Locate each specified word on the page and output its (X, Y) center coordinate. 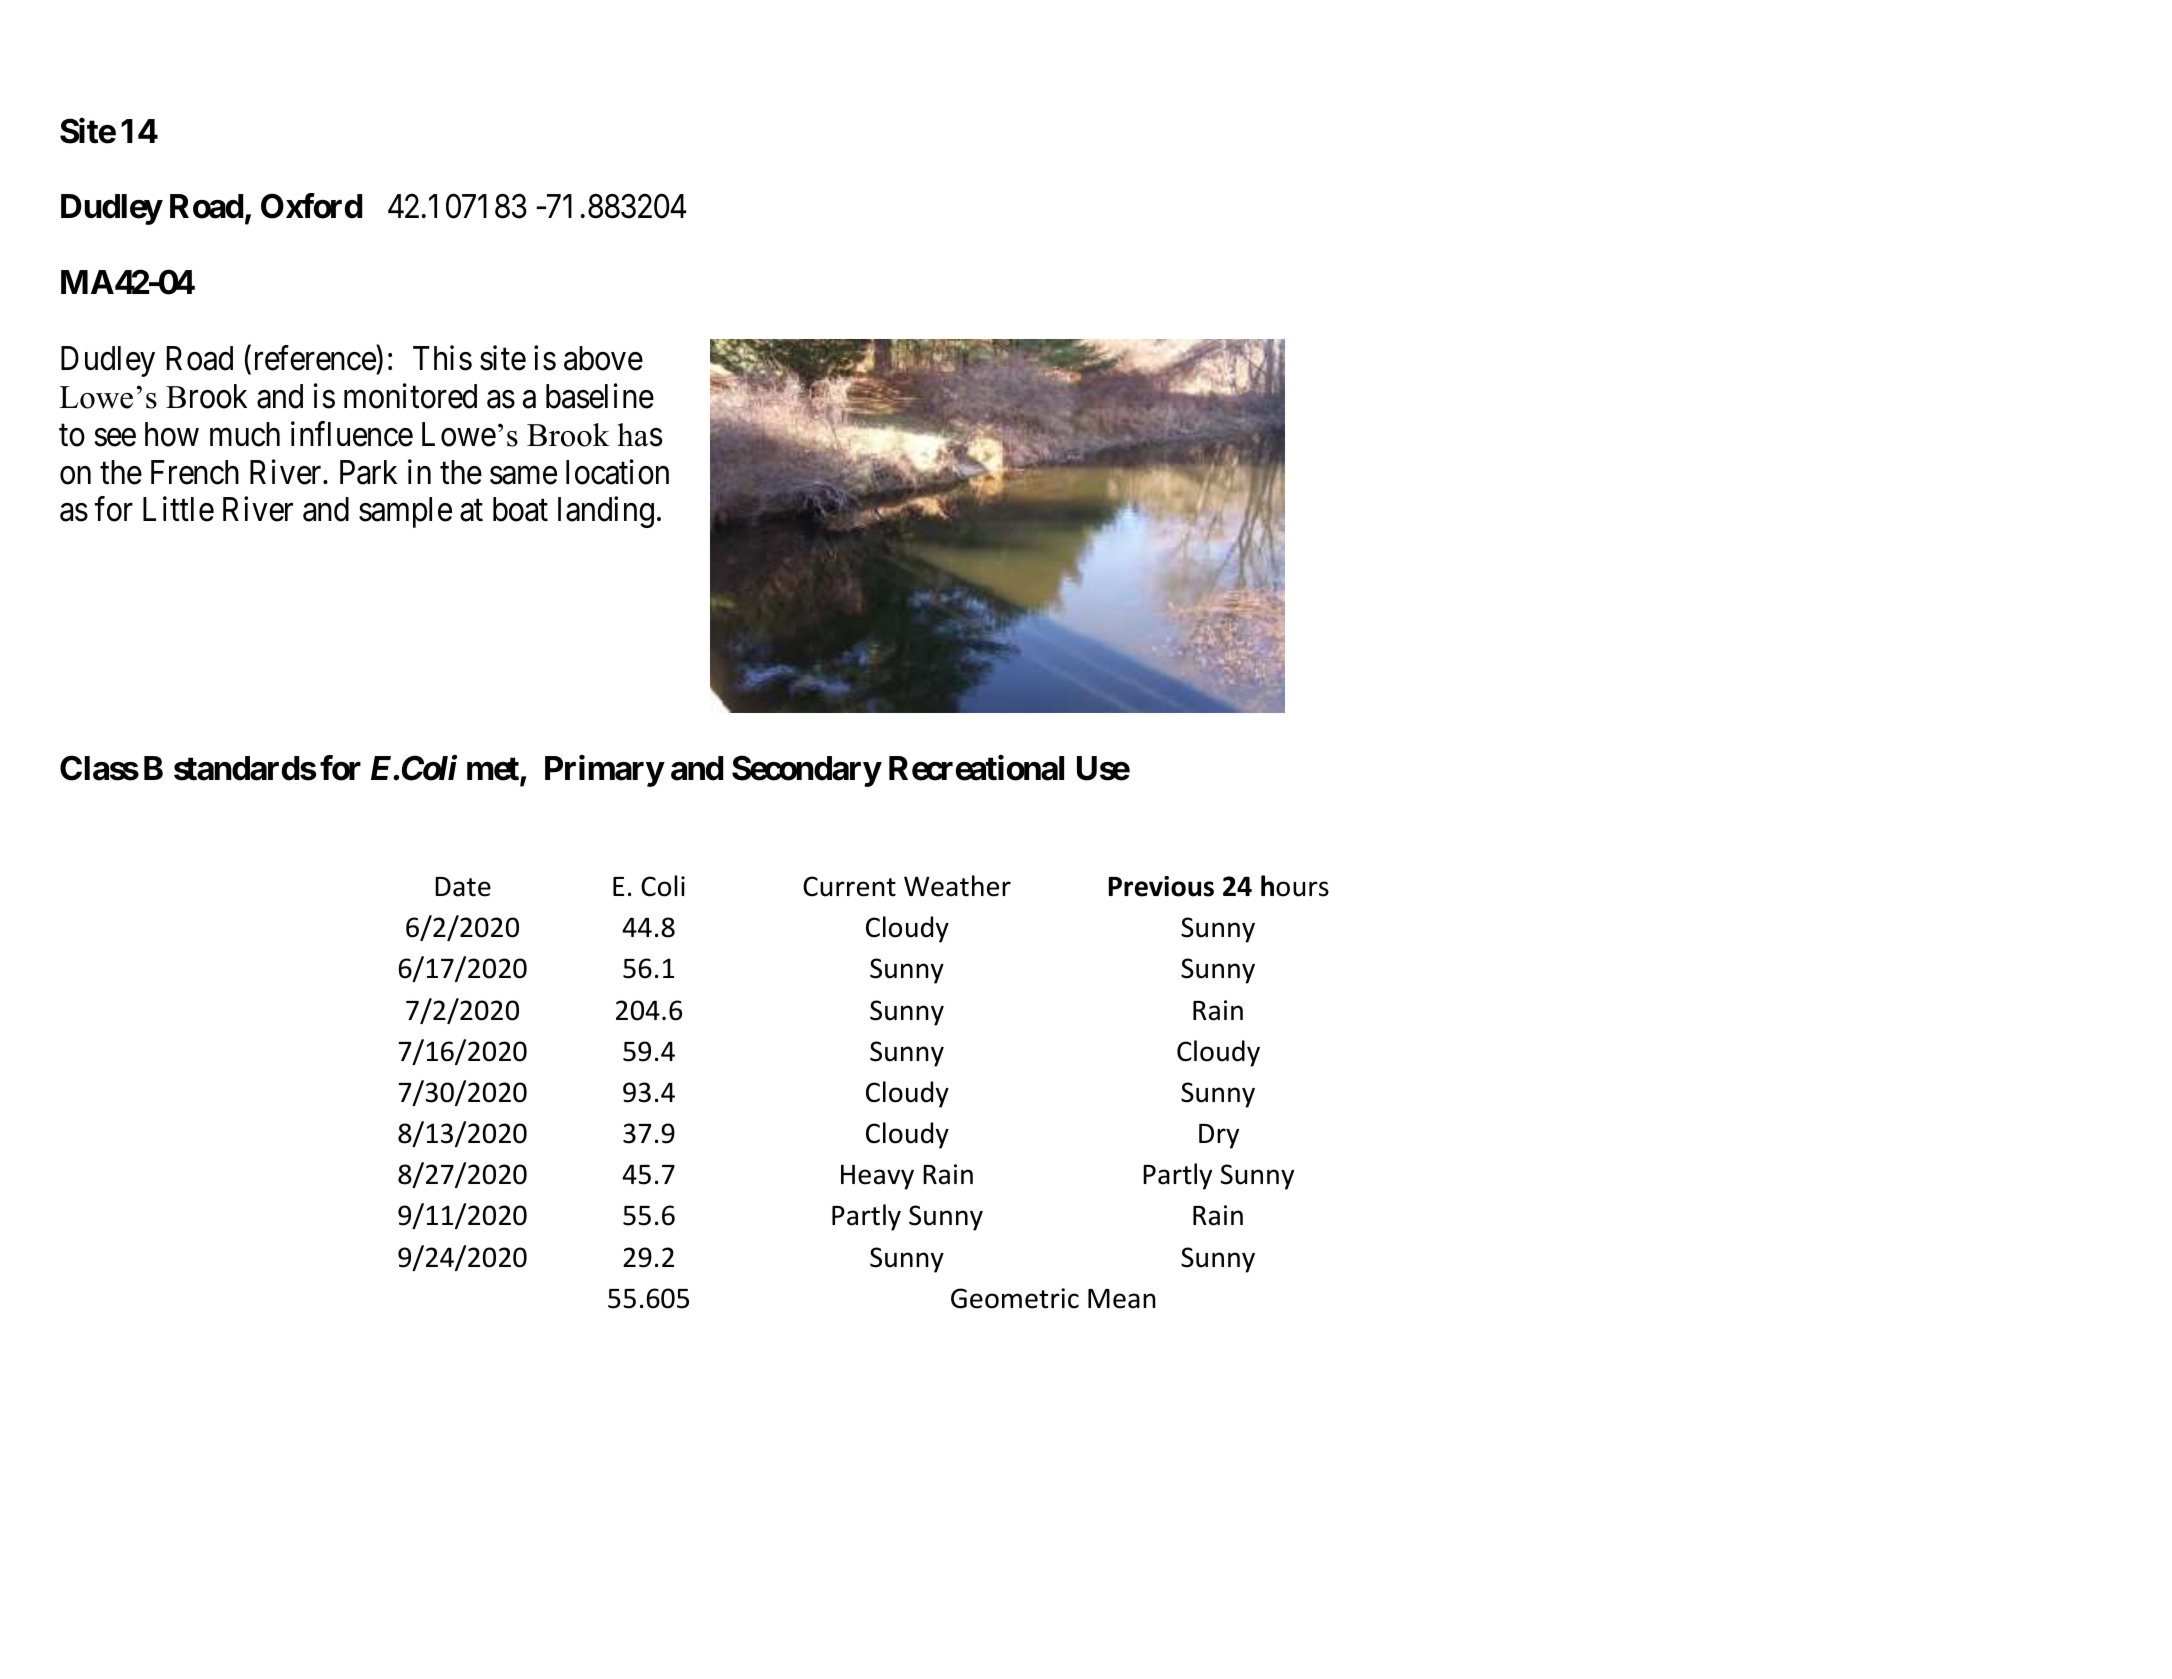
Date (463, 887)
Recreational (976, 768)
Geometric (1015, 1298)
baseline (600, 396)
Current (849, 886)
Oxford (311, 206)
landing (606, 512)
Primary (604, 771)
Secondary (806, 771)
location (617, 472)
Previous (1161, 886)
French (195, 472)
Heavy (877, 1177)
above (603, 358)
